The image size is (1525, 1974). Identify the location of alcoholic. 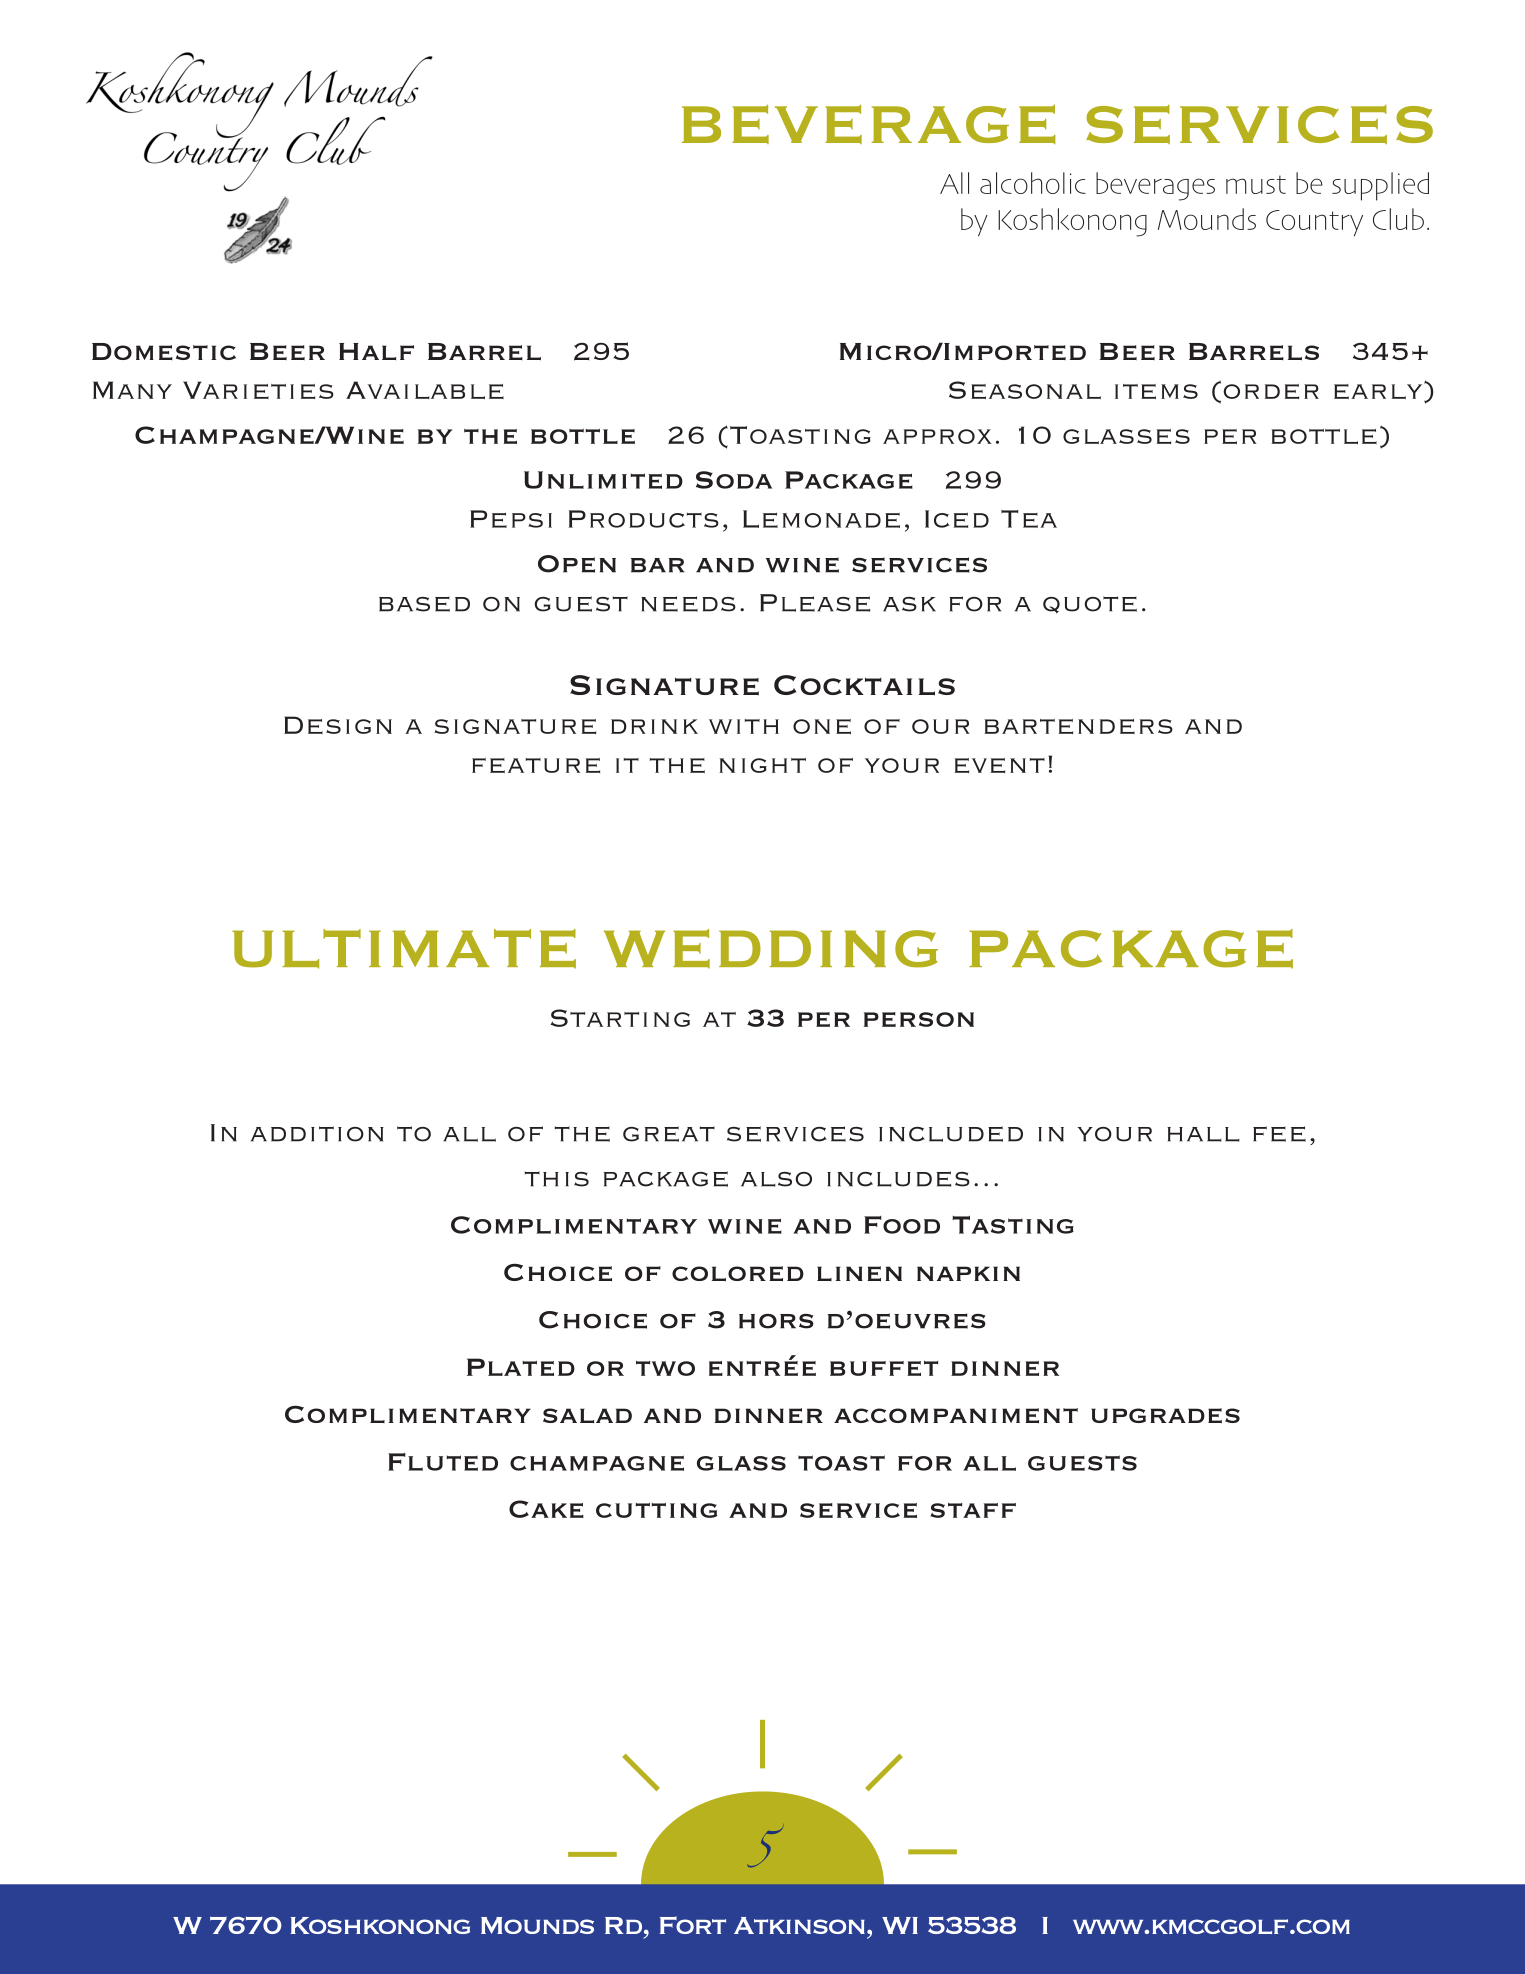
(1033, 183).
